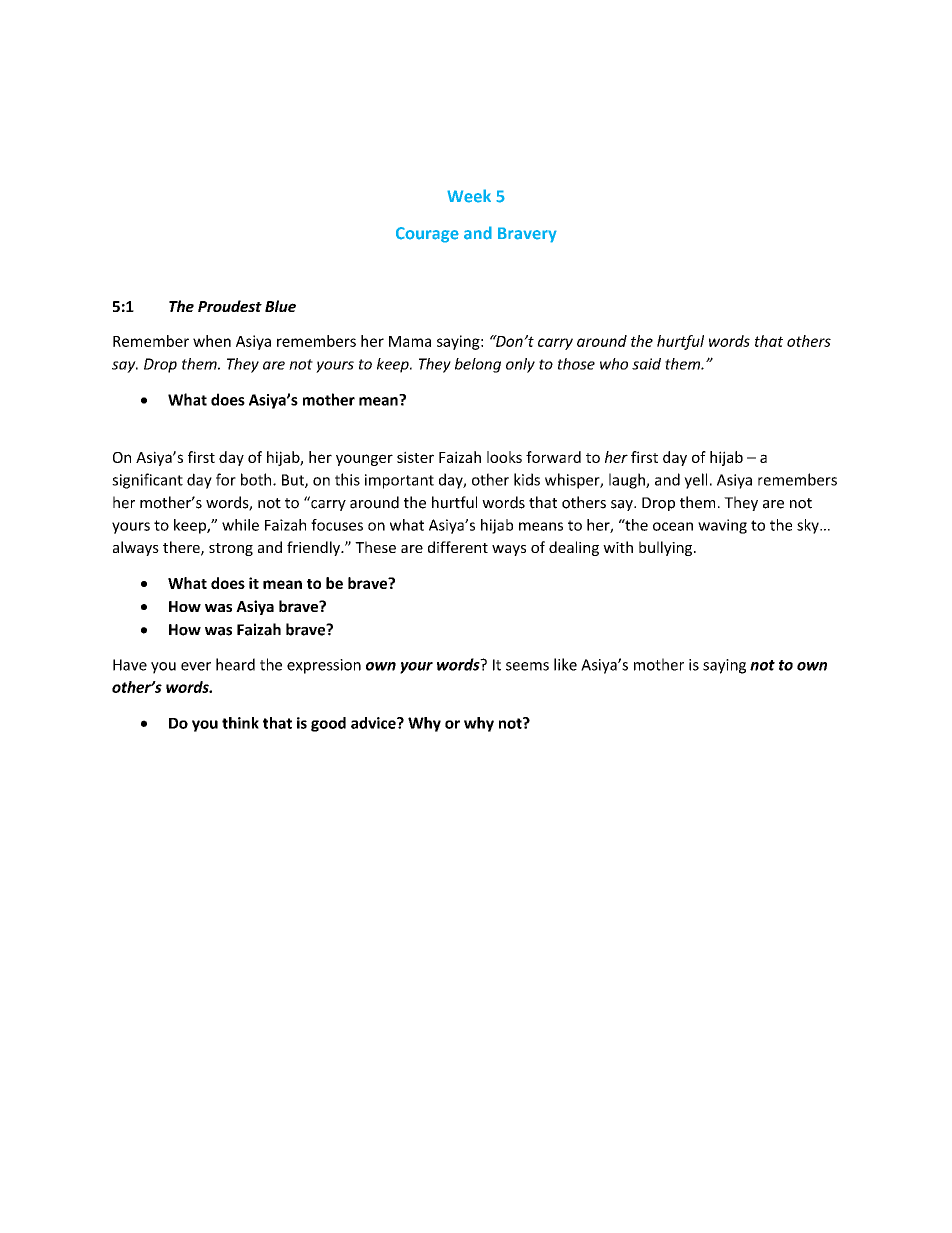 This document has width=952, height=1233. Describe the element at coordinates (374, 723) in the document. I see `advice` at that location.
